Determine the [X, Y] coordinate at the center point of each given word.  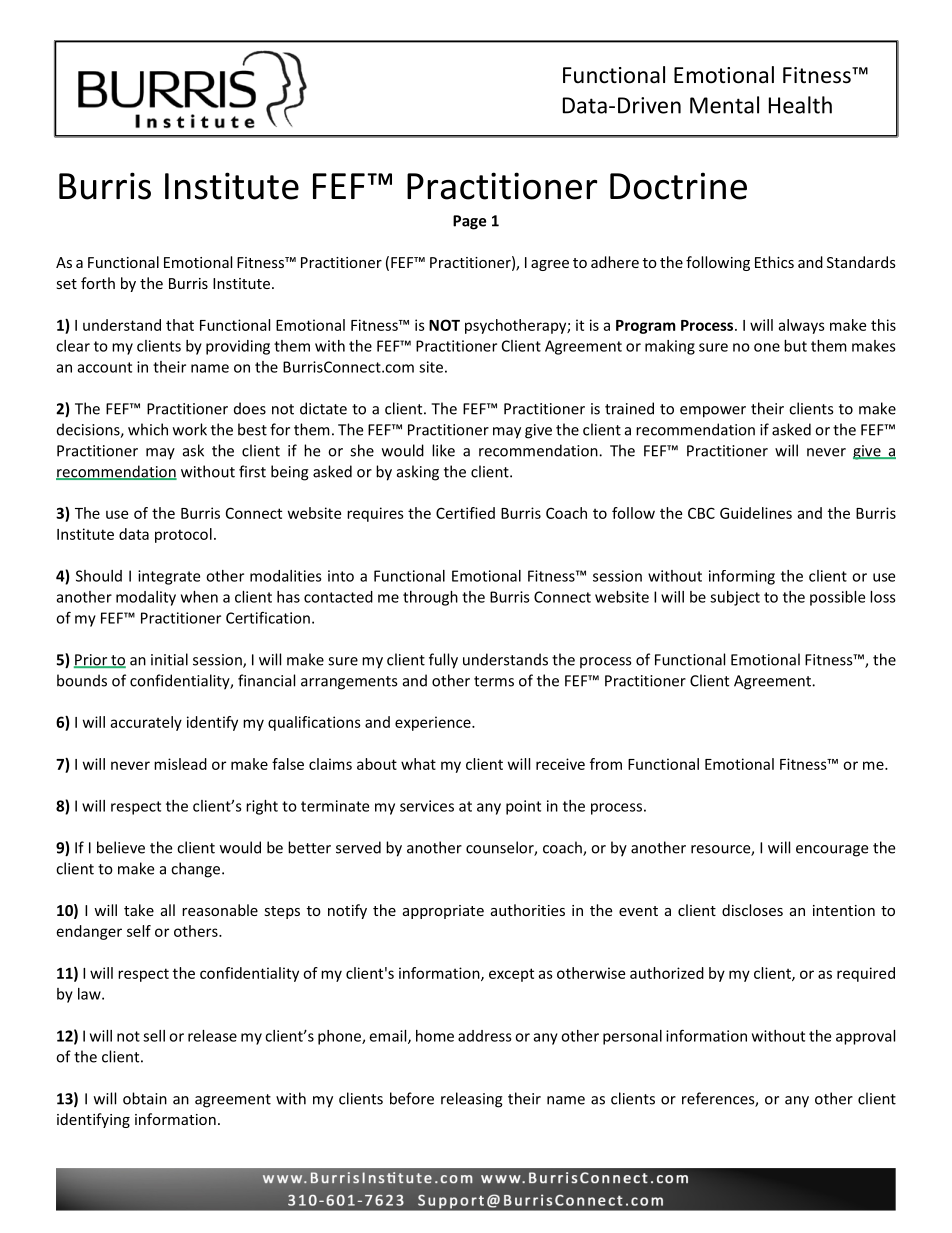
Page [469, 222]
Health [800, 105]
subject [735, 598]
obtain [145, 1098]
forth [98, 283]
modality [146, 598]
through [430, 598]
